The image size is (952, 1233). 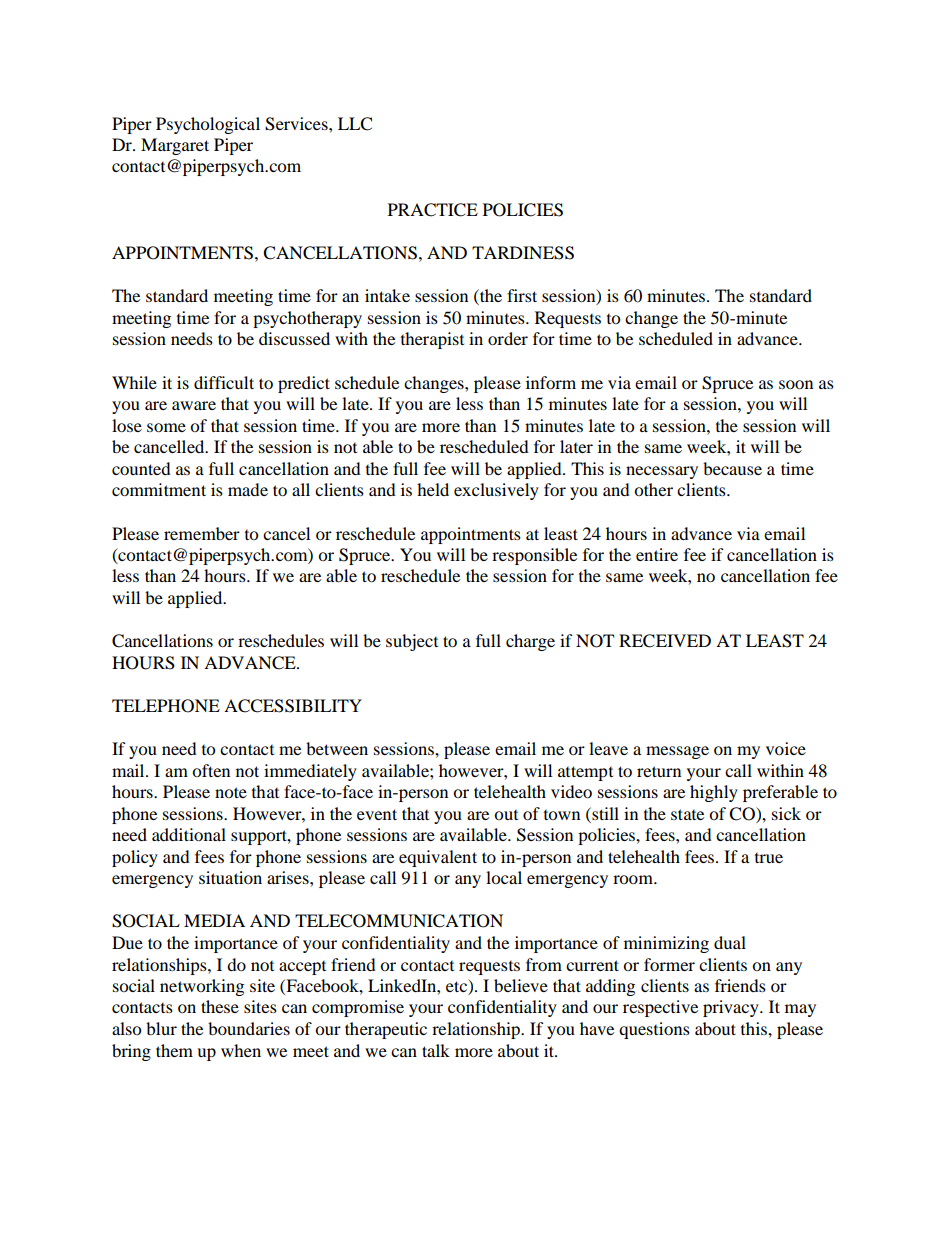 What do you see at coordinates (677, 752) in the document?
I see `message` at bounding box center [677, 752].
